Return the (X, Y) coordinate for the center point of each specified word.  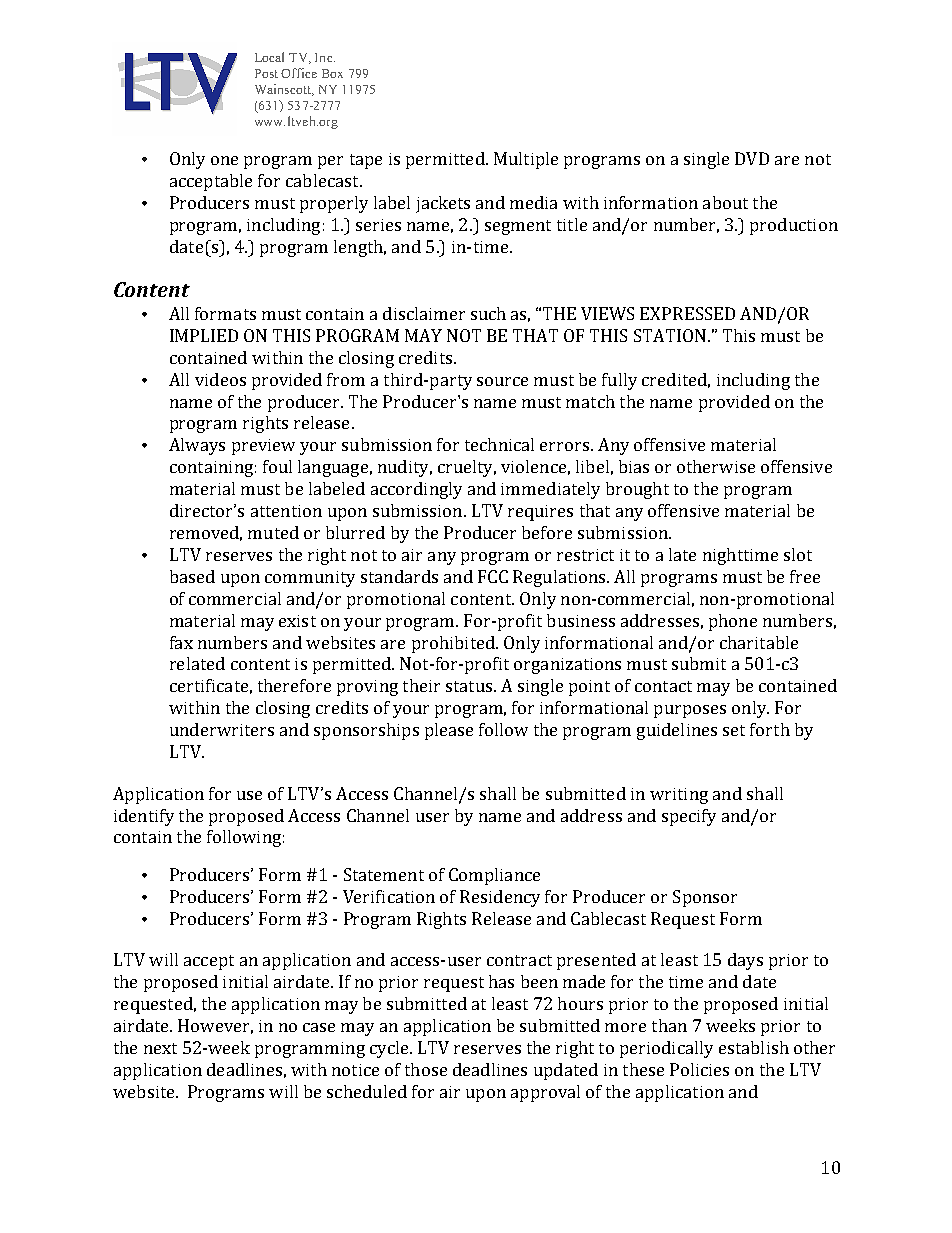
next (160, 1048)
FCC (493, 576)
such (488, 313)
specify (689, 817)
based (192, 576)
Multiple (526, 160)
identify (144, 817)
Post (266, 73)
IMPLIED (204, 335)
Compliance (494, 876)
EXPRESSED (687, 313)
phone (733, 622)
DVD (752, 158)
